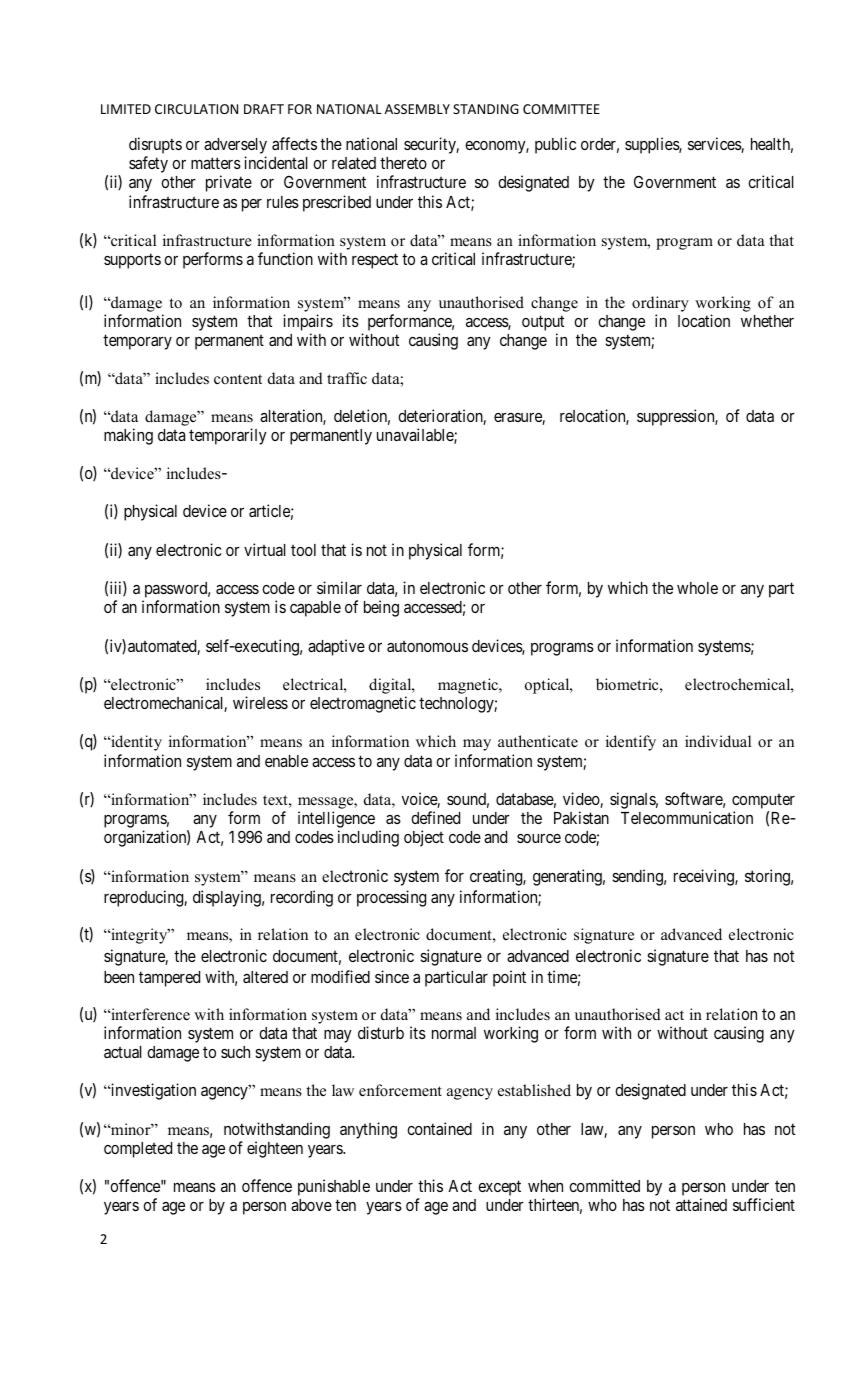 The width and height of the screenshot is (849, 1400). What do you see at coordinates (687, 817) in the screenshot?
I see `Telecommunication` at bounding box center [687, 817].
